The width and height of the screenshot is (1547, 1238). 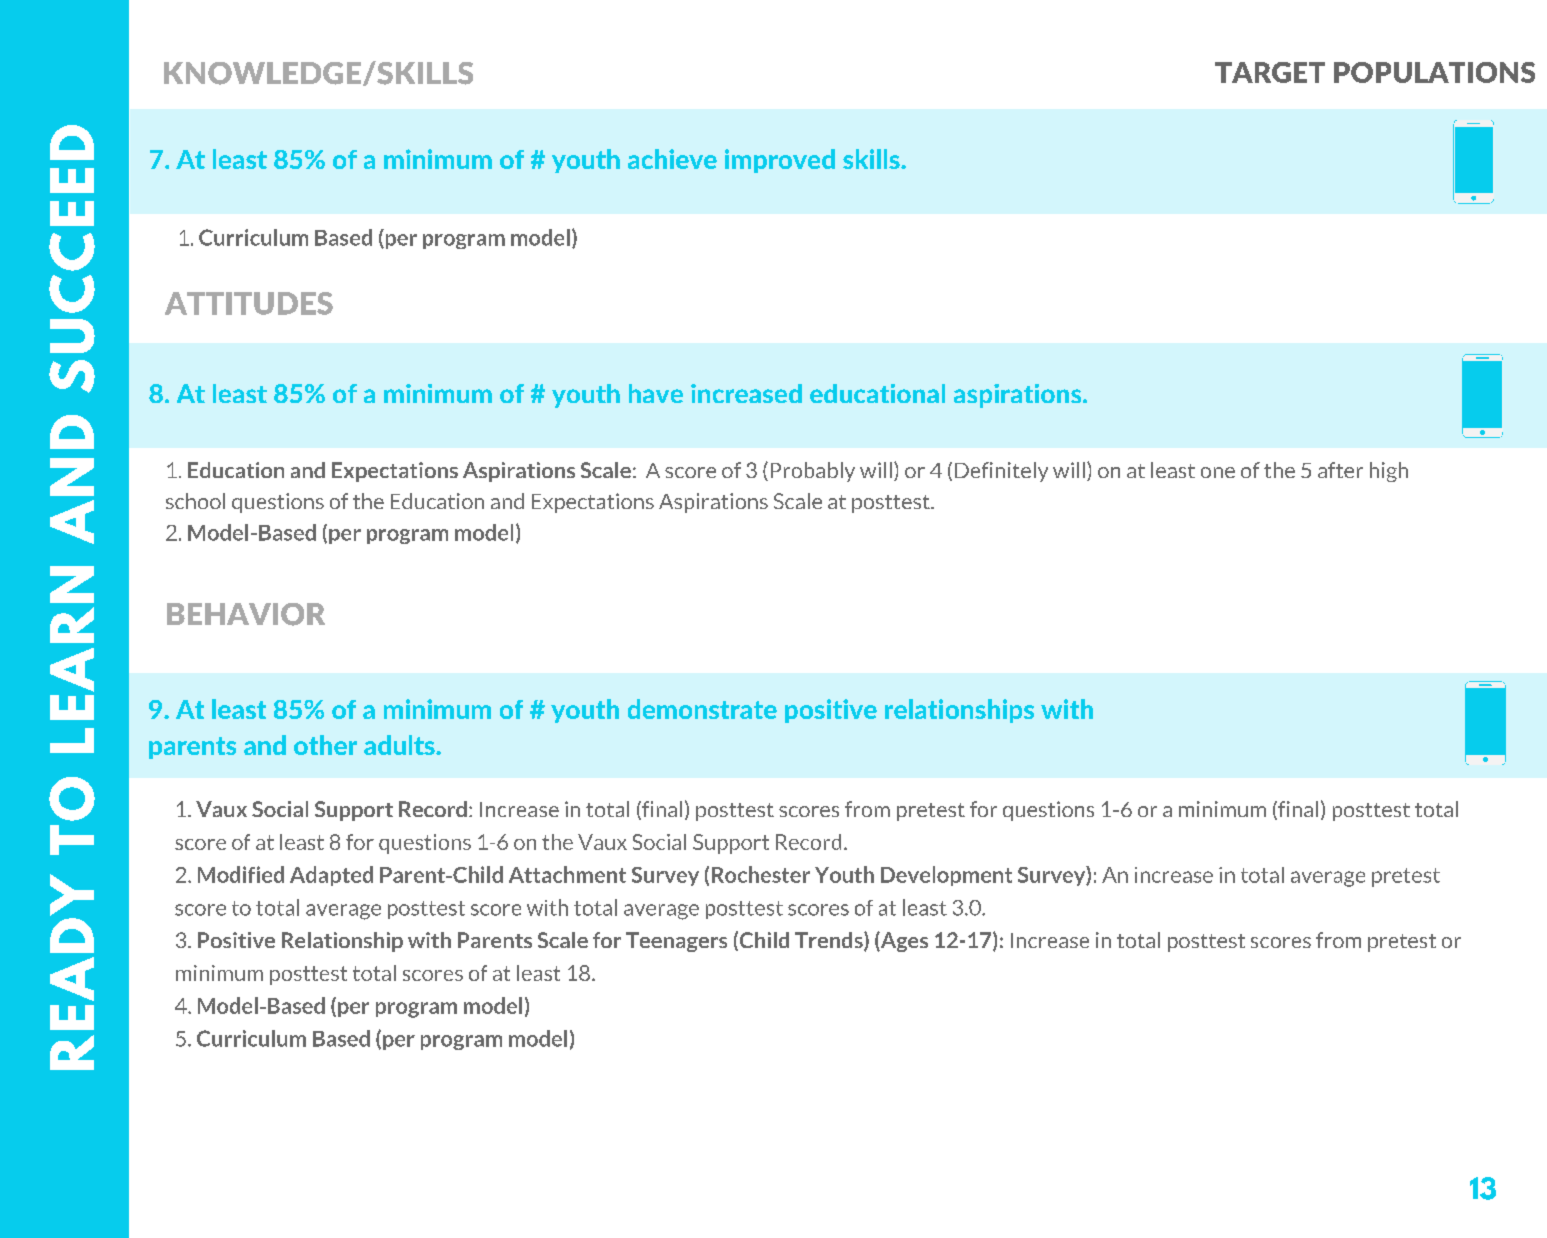 I want to click on after, so click(x=1340, y=470).
